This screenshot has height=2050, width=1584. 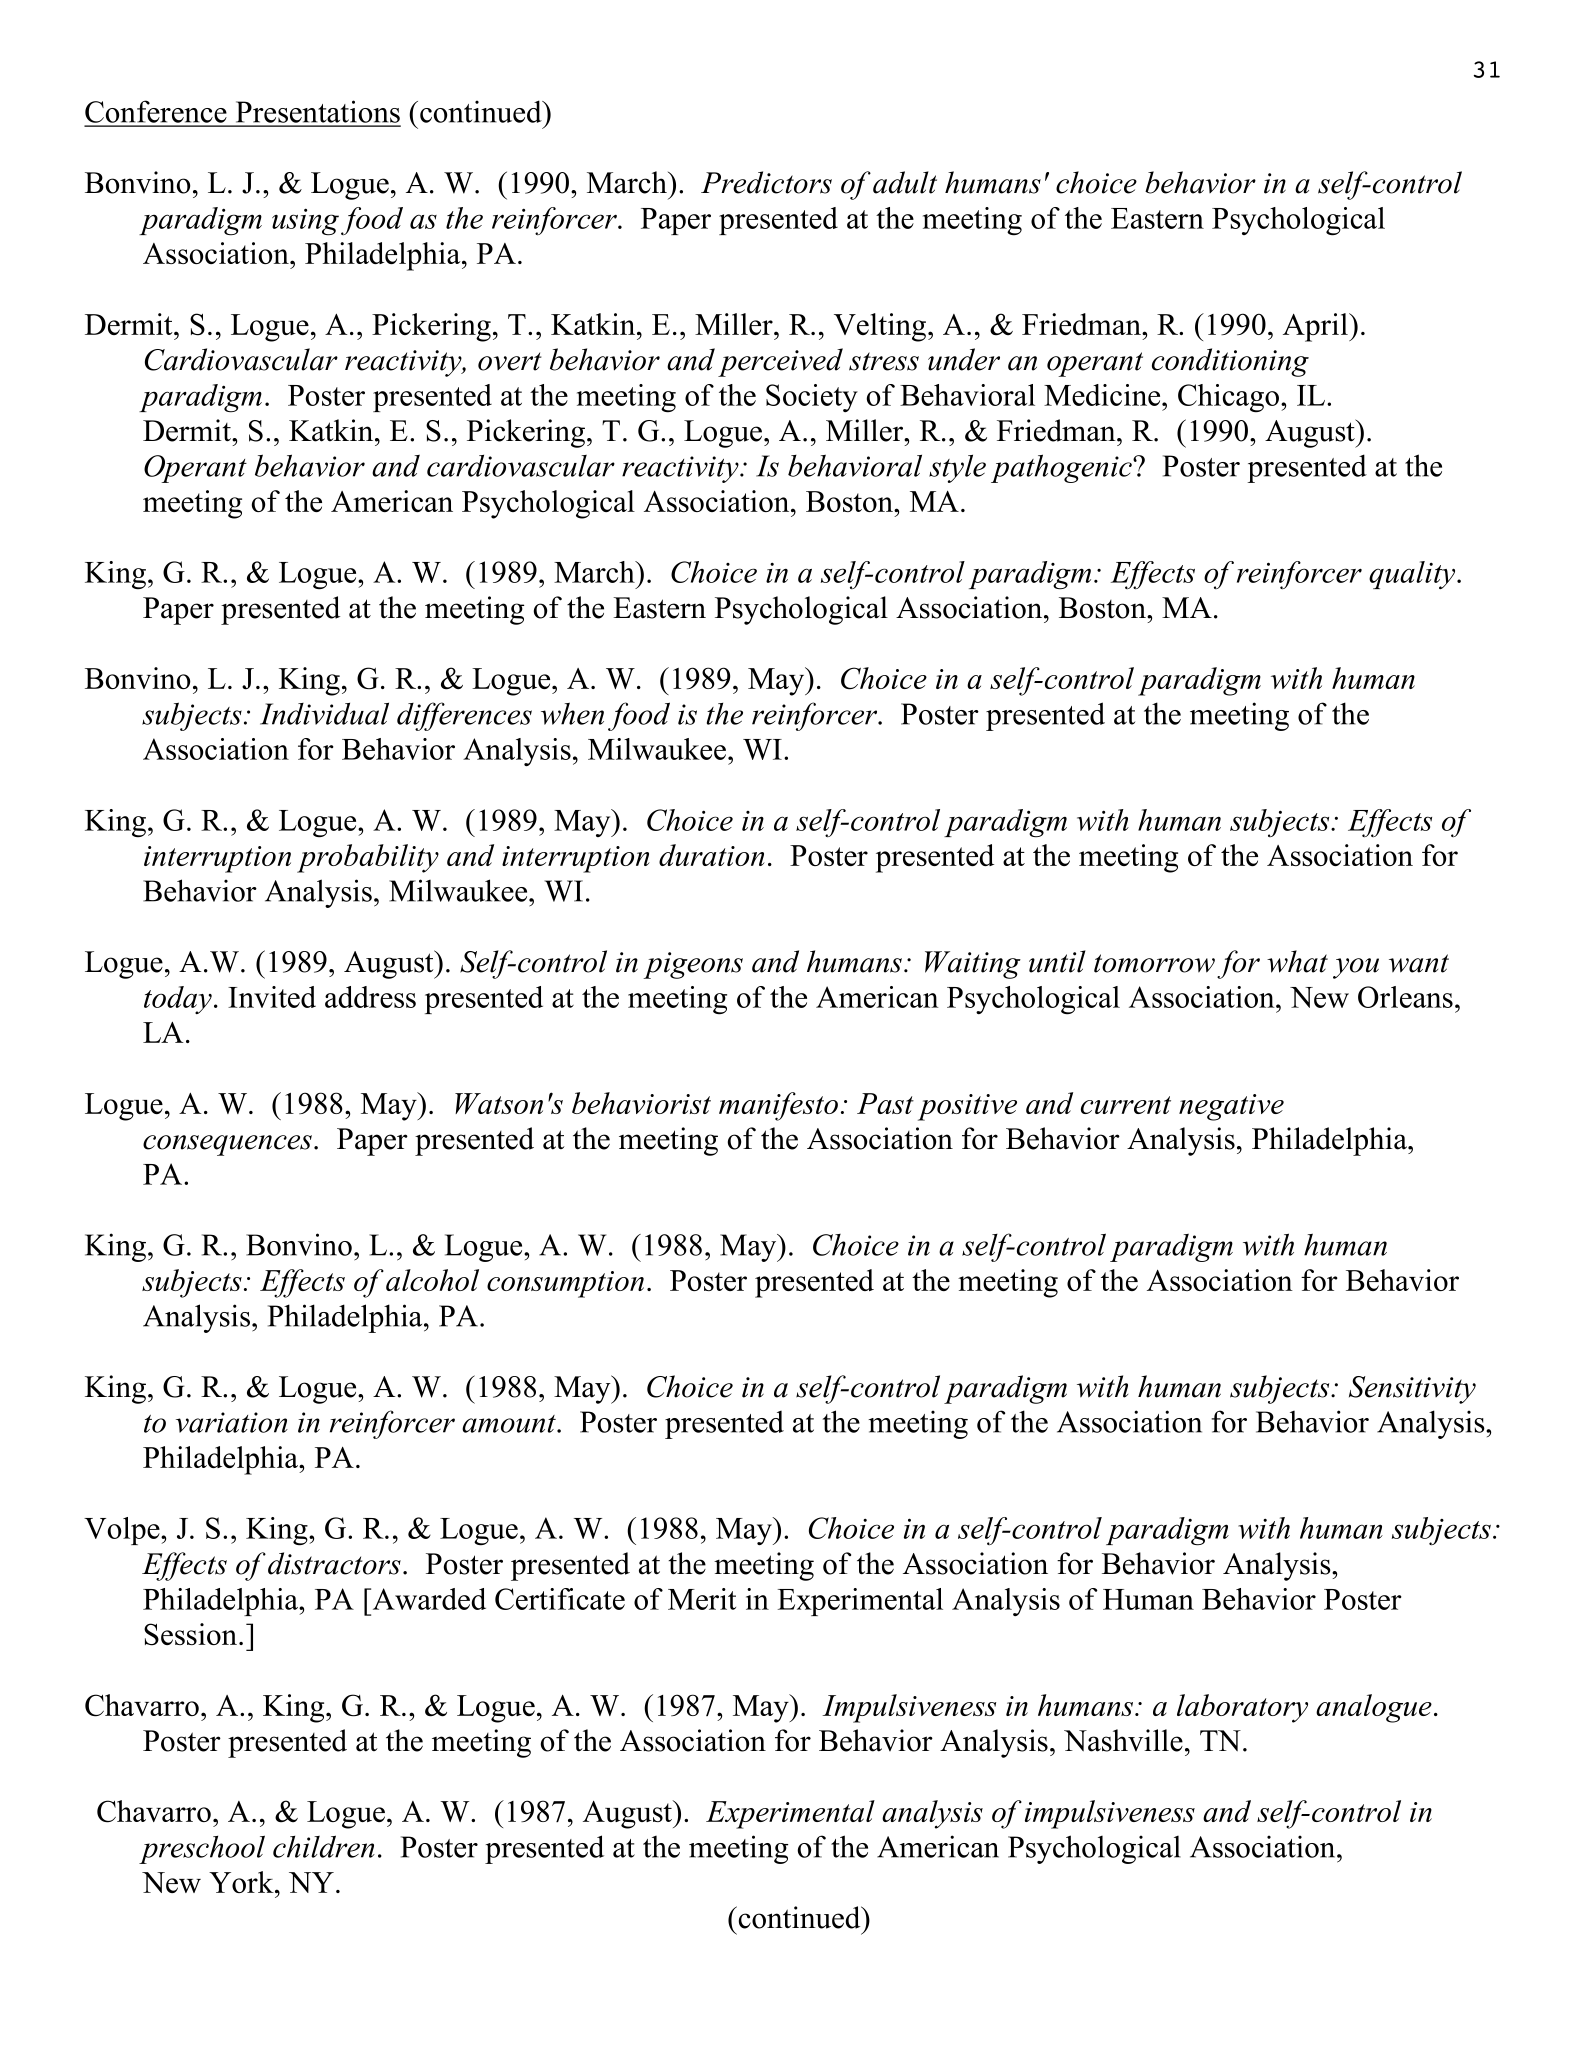 I want to click on manifesto, so click(x=778, y=1106).
